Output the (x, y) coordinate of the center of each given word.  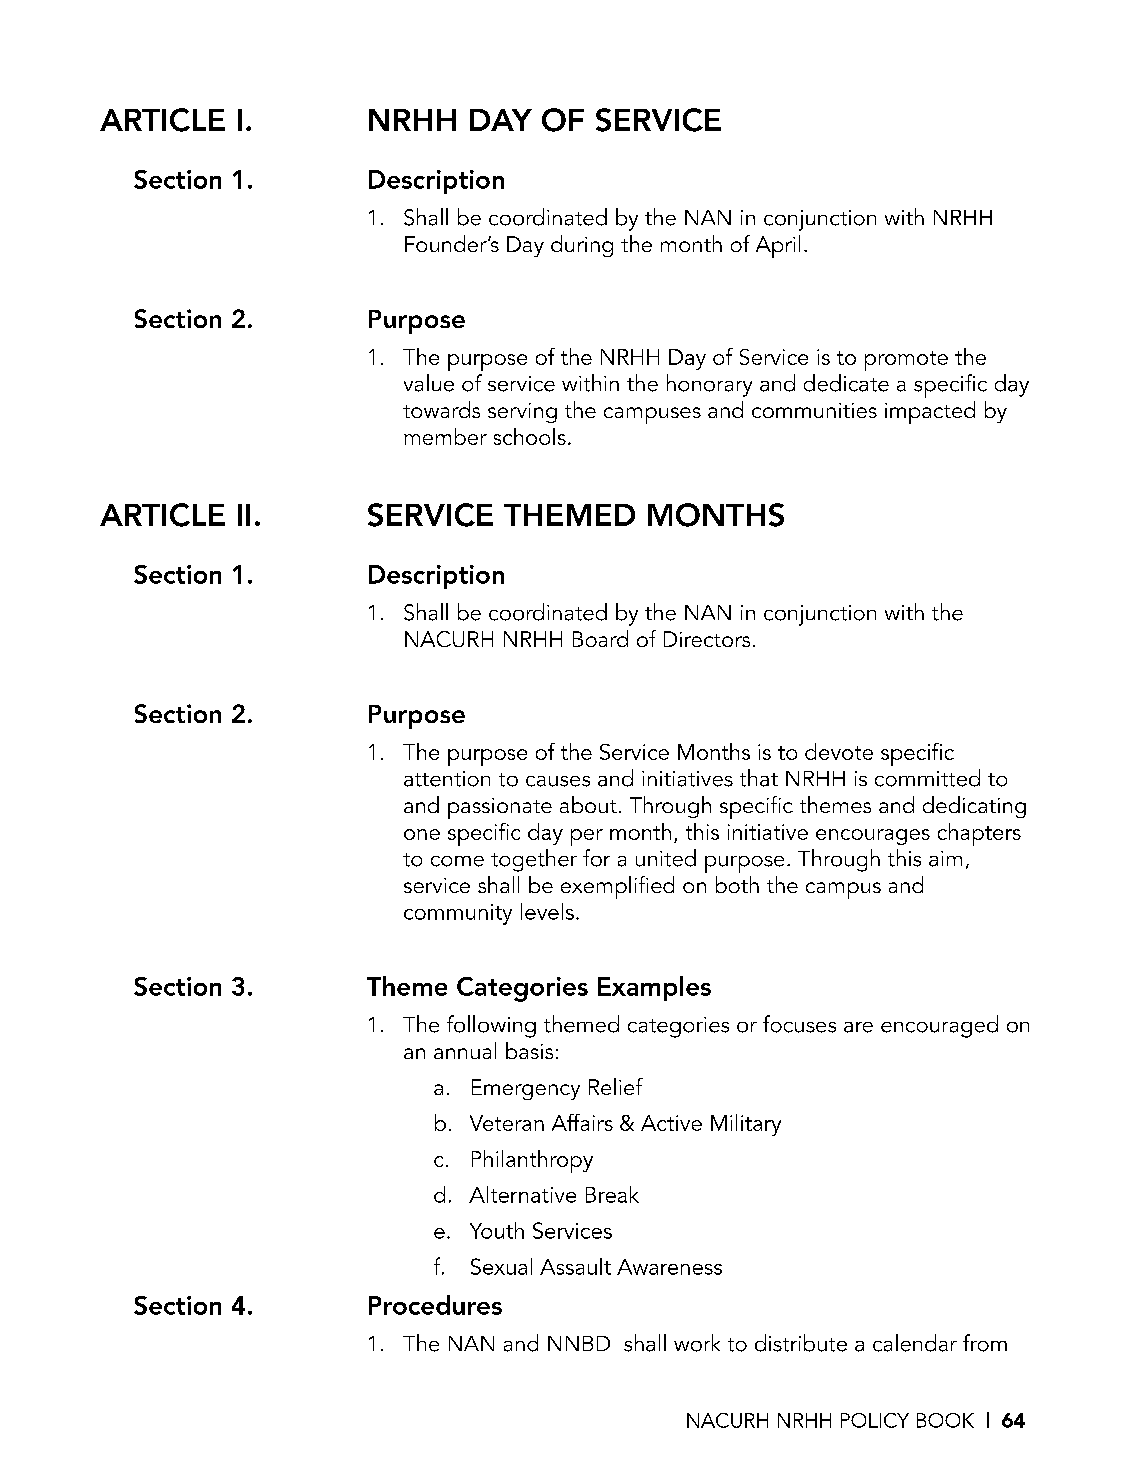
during (582, 246)
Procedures (435, 1305)
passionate (500, 808)
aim (945, 859)
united (666, 858)
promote (906, 361)
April (778, 246)
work (697, 1343)
